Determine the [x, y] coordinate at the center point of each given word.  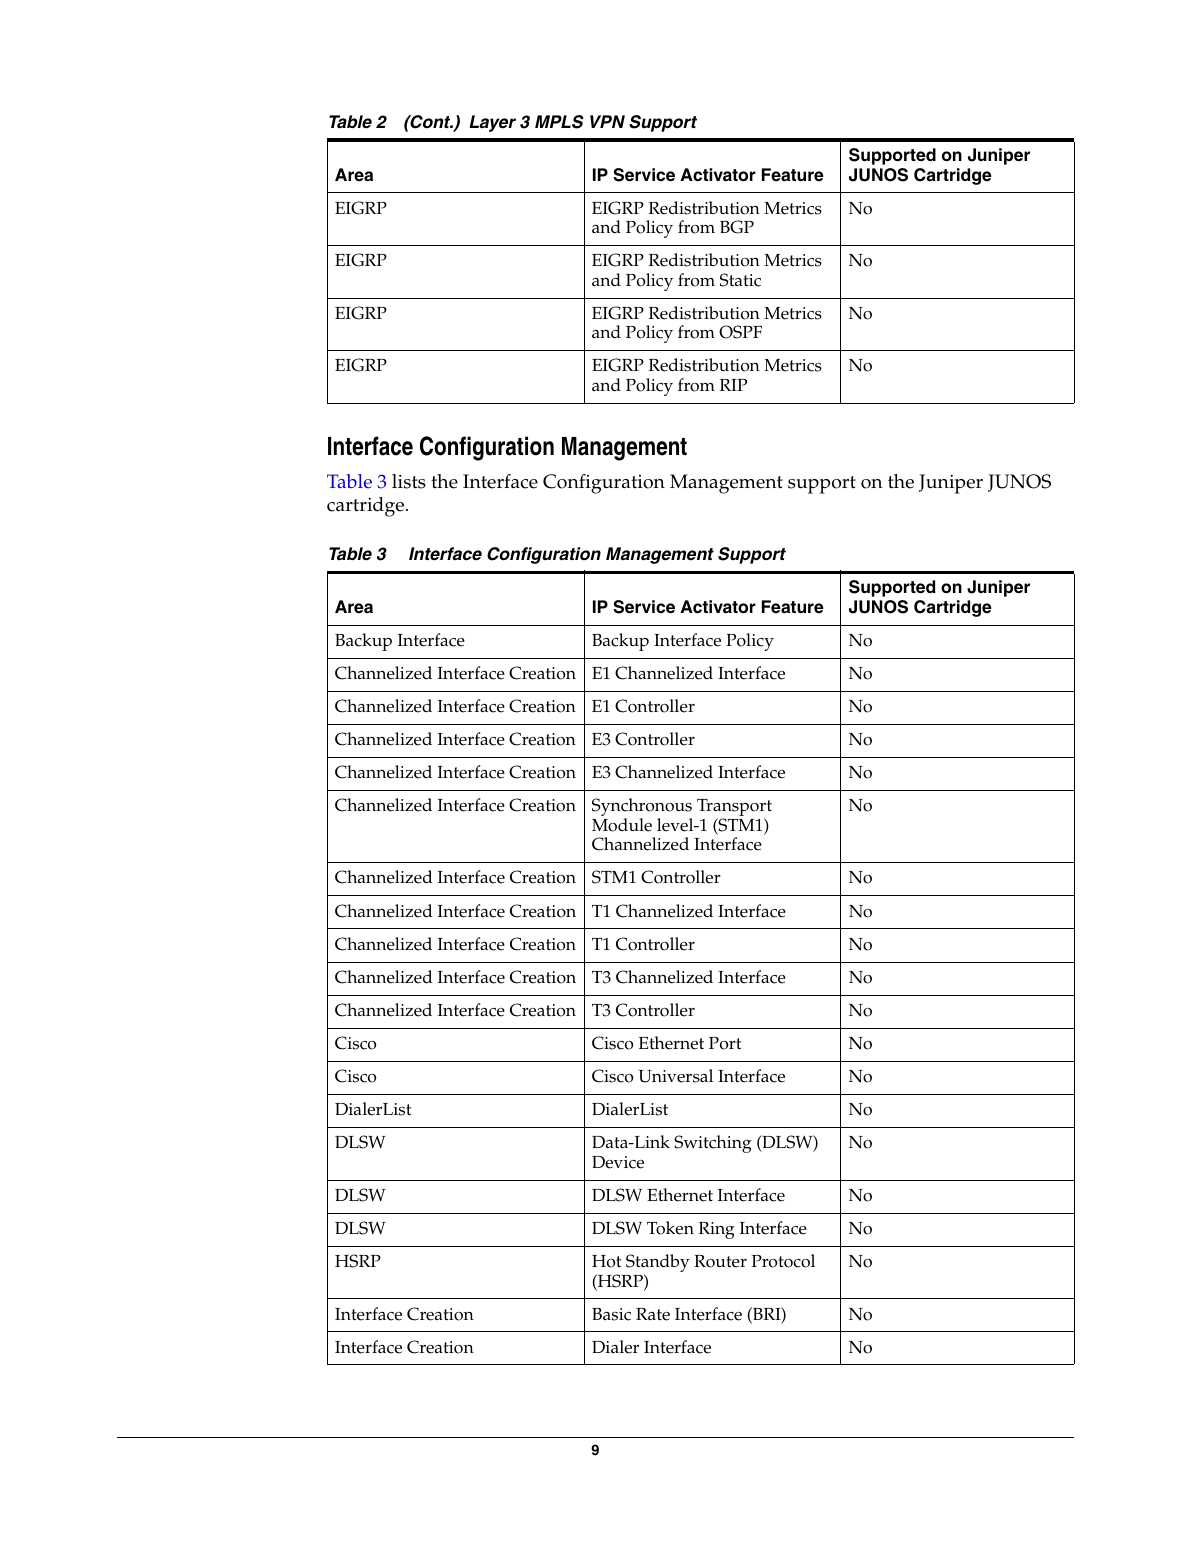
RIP [733, 385]
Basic [611, 1314]
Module [622, 825]
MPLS [559, 122]
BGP [737, 227]
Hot [606, 1261]
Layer [492, 123]
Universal [675, 1076]
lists [409, 481]
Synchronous [642, 808]
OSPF [740, 332]
